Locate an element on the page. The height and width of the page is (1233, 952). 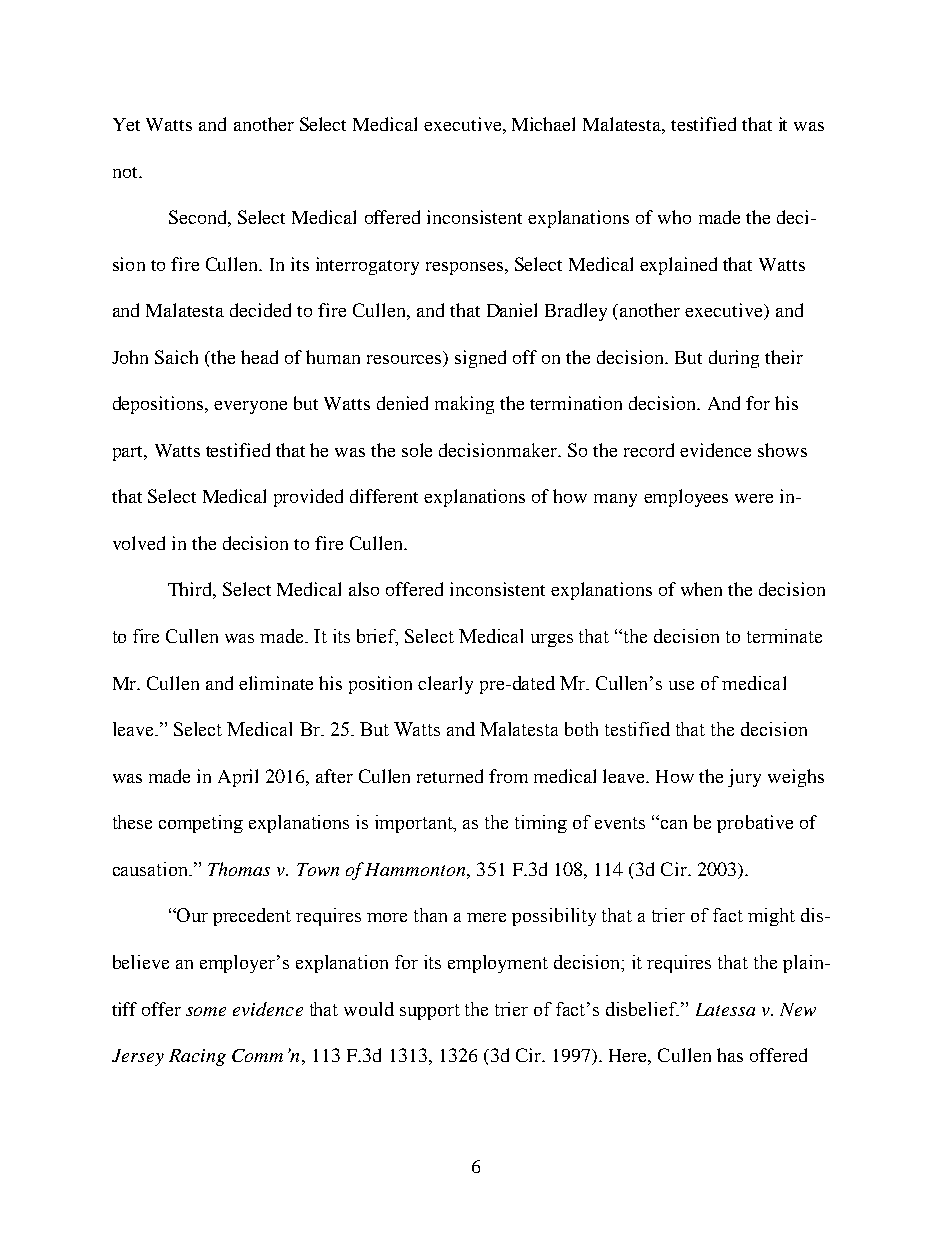
Michael is located at coordinates (543, 124).
